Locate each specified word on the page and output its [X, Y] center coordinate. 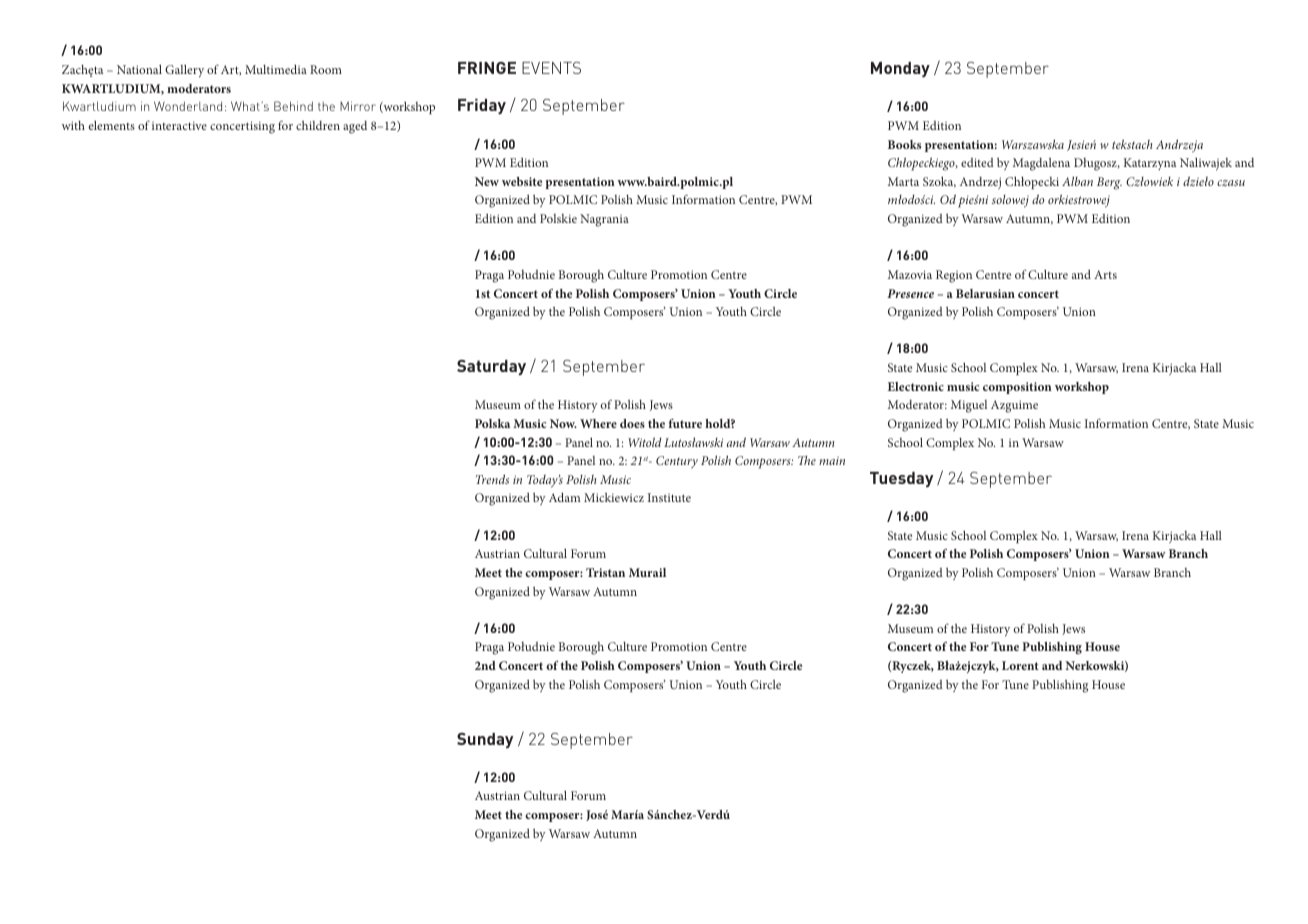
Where [598, 423]
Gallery [184, 71]
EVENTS [551, 68]
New [487, 181]
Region [954, 276]
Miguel [969, 406]
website [522, 181]
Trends [492, 479]
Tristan [605, 572]
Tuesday [901, 480]
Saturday [491, 368]
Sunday [485, 741]
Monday [900, 70]
